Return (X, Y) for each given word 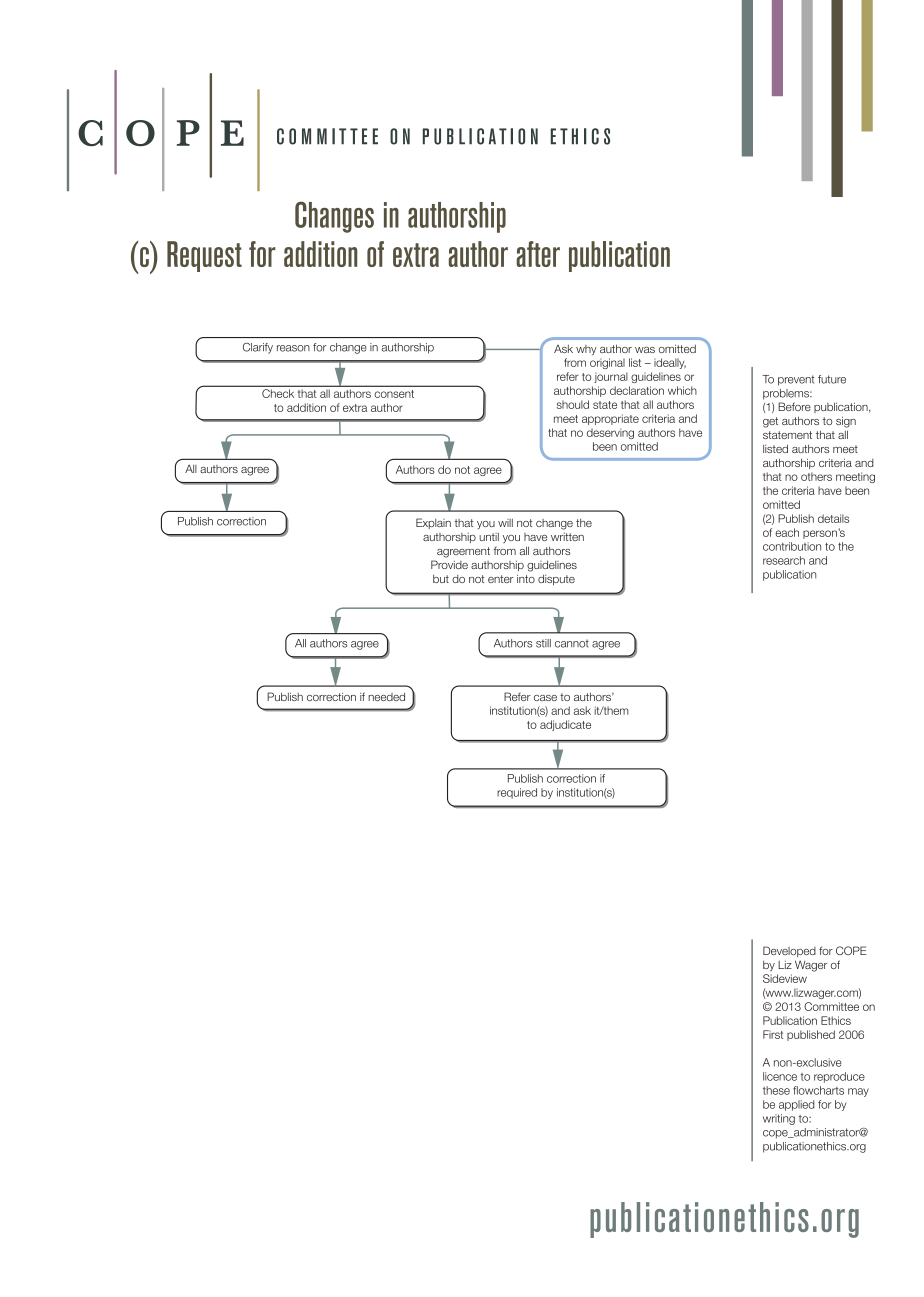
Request (204, 256)
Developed (789, 951)
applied (797, 1105)
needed (386, 697)
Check (278, 393)
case (545, 698)
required (517, 793)
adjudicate (565, 725)
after (538, 254)
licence (780, 1076)
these (776, 1090)
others (816, 476)
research (784, 560)
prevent (796, 380)
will (505, 523)
